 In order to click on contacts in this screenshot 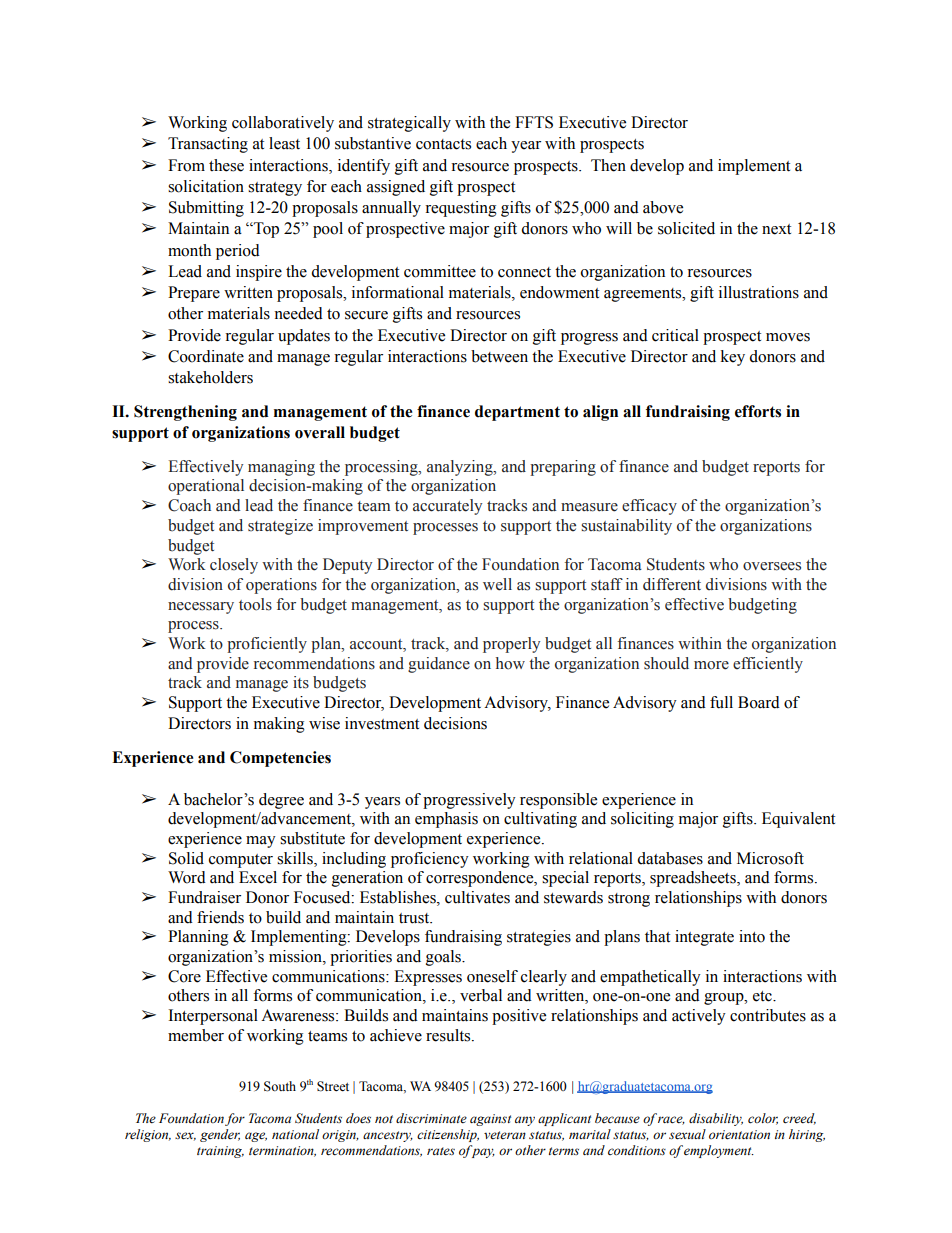, I will do `click(443, 144)`.
